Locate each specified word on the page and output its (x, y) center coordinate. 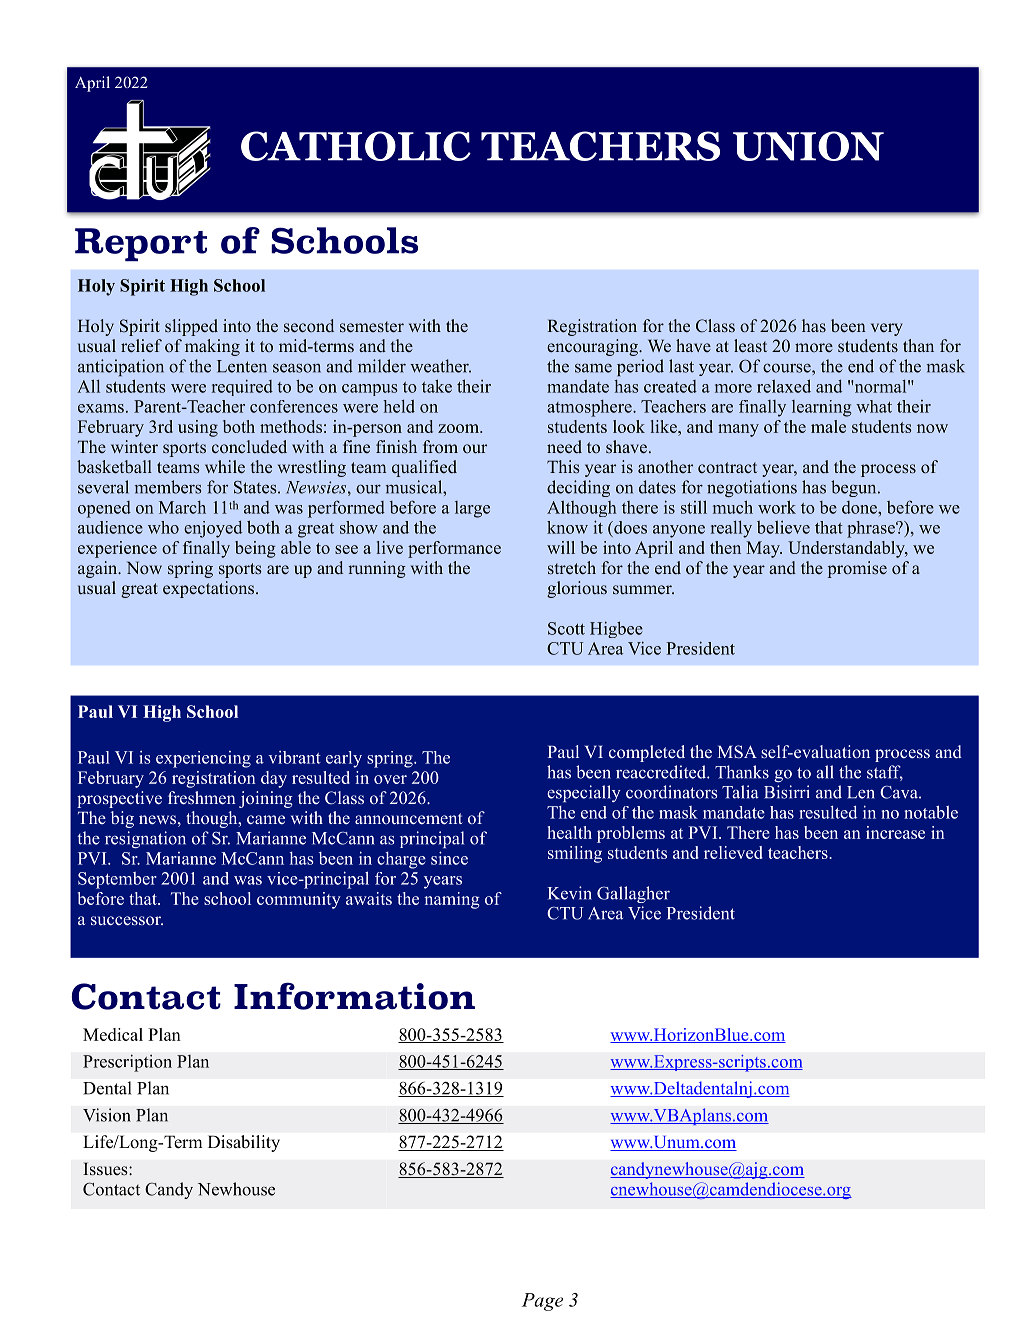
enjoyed (213, 529)
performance (454, 549)
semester (372, 327)
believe (783, 527)
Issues (106, 1169)
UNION (808, 146)
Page (542, 1302)
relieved (733, 852)
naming (452, 900)
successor (127, 920)
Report (141, 244)
